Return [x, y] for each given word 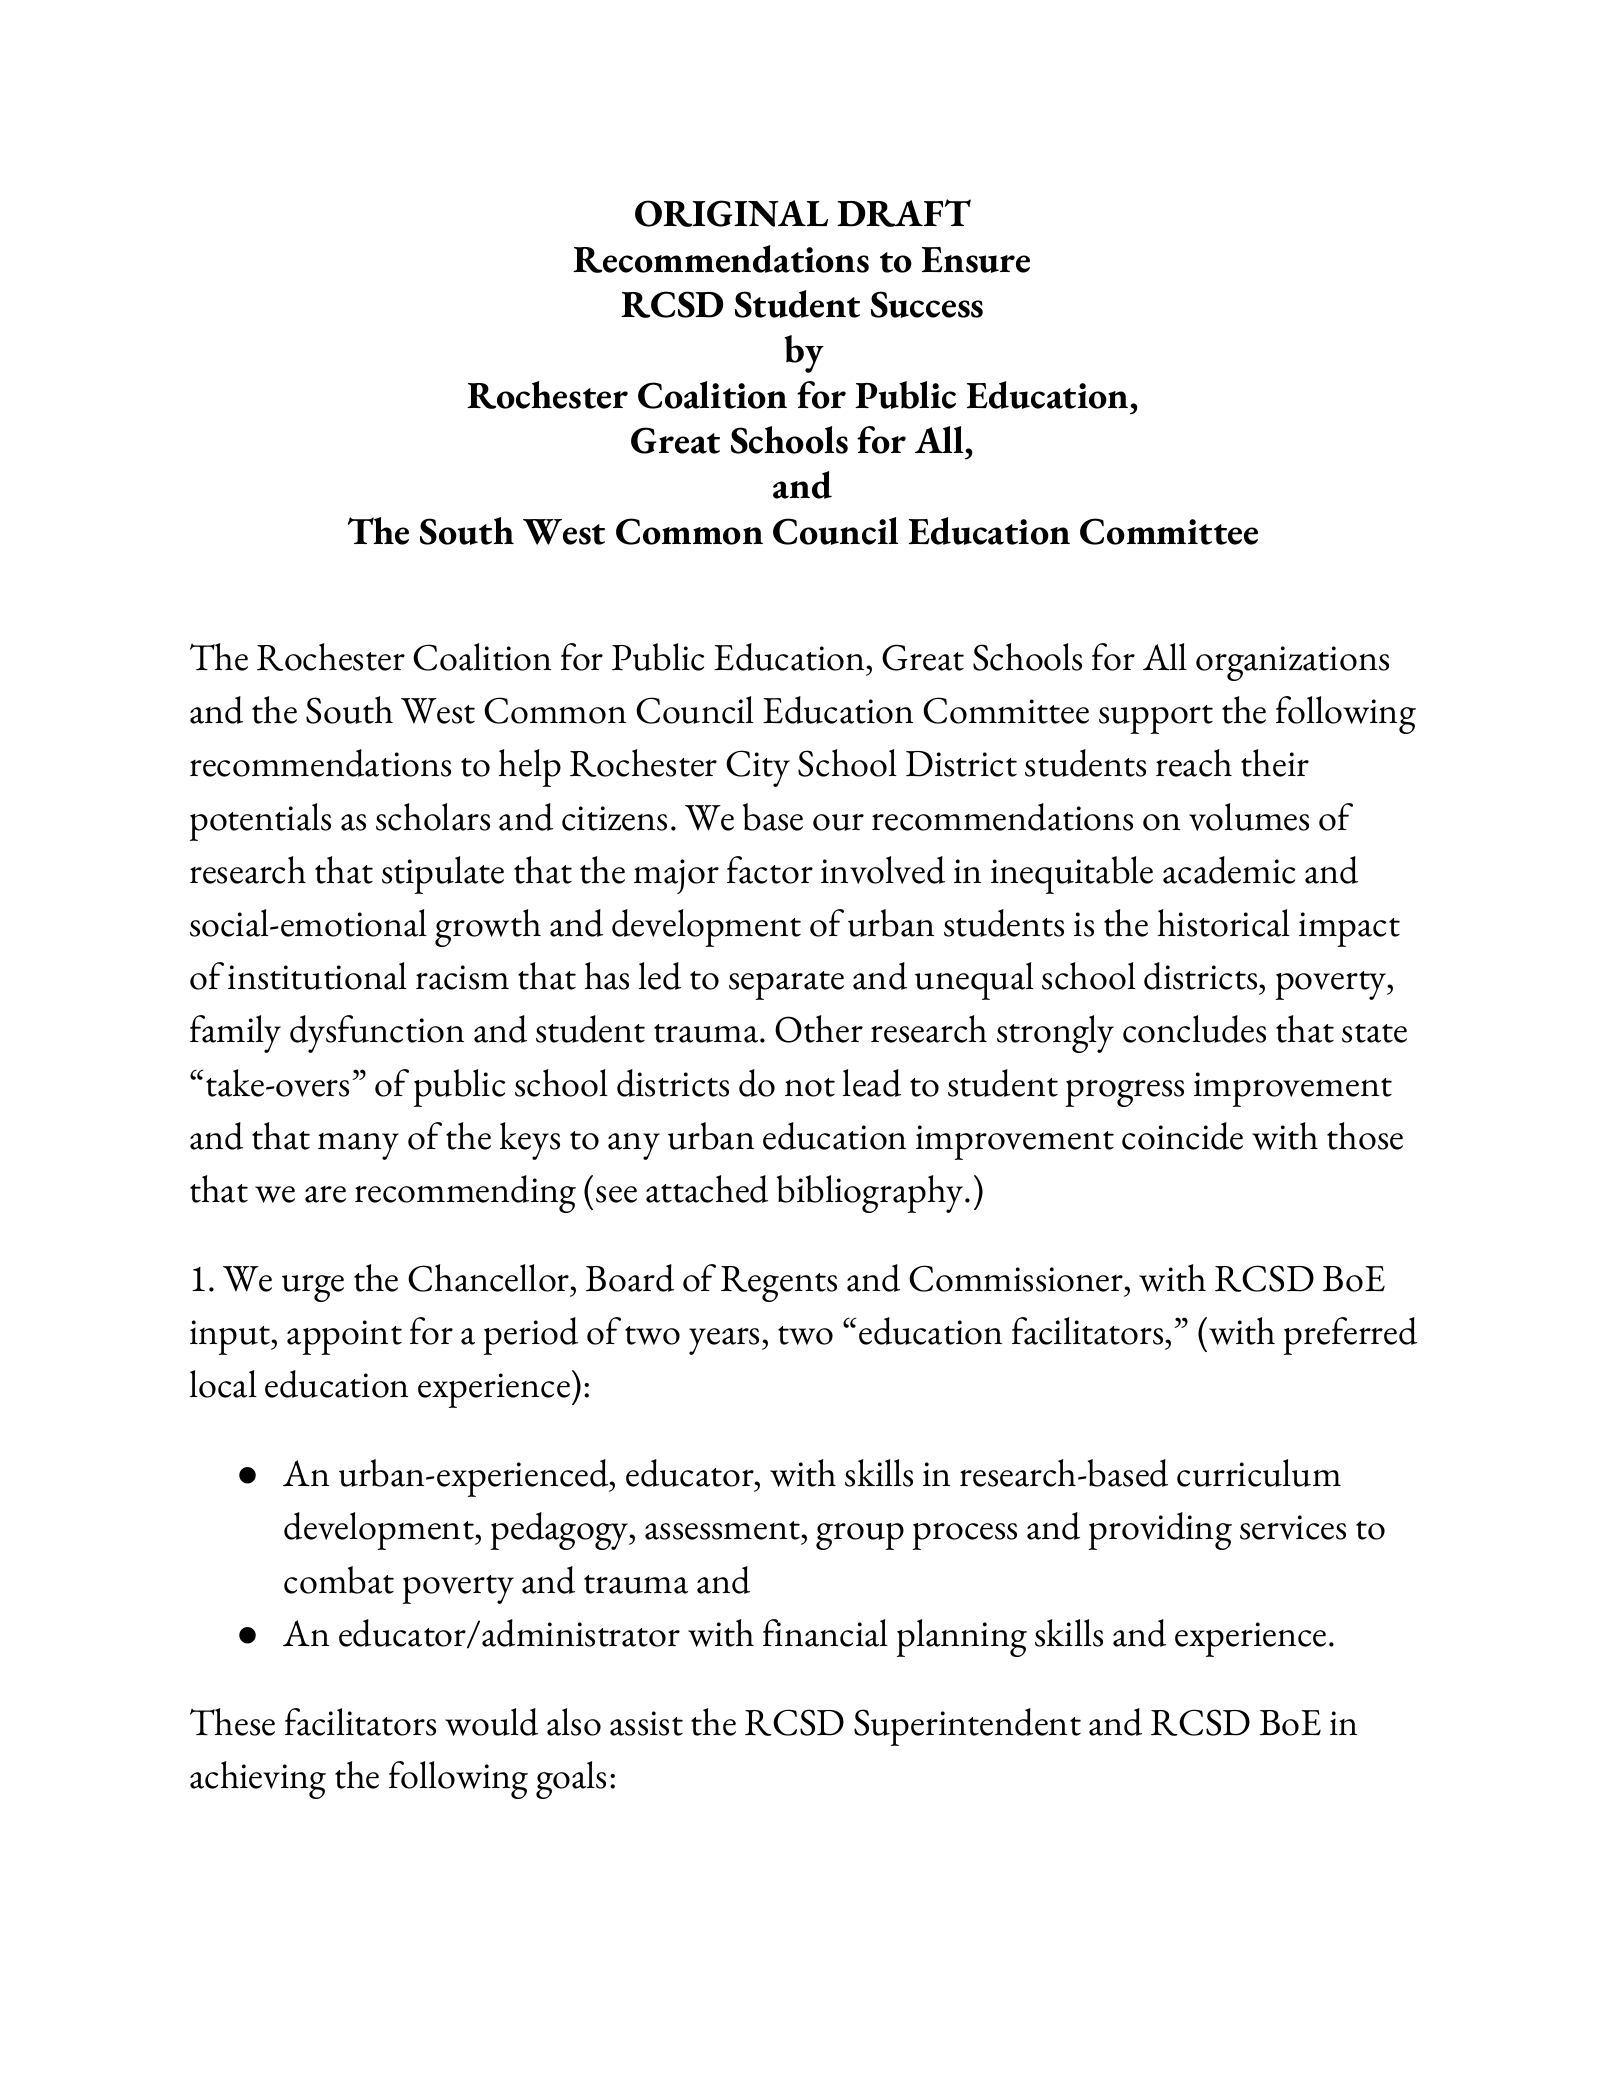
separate [786, 985]
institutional [317, 976]
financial [825, 1633]
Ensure [976, 260]
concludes [1194, 1029]
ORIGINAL [731, 213]
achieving [258, 1780]
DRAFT [904, 213]
